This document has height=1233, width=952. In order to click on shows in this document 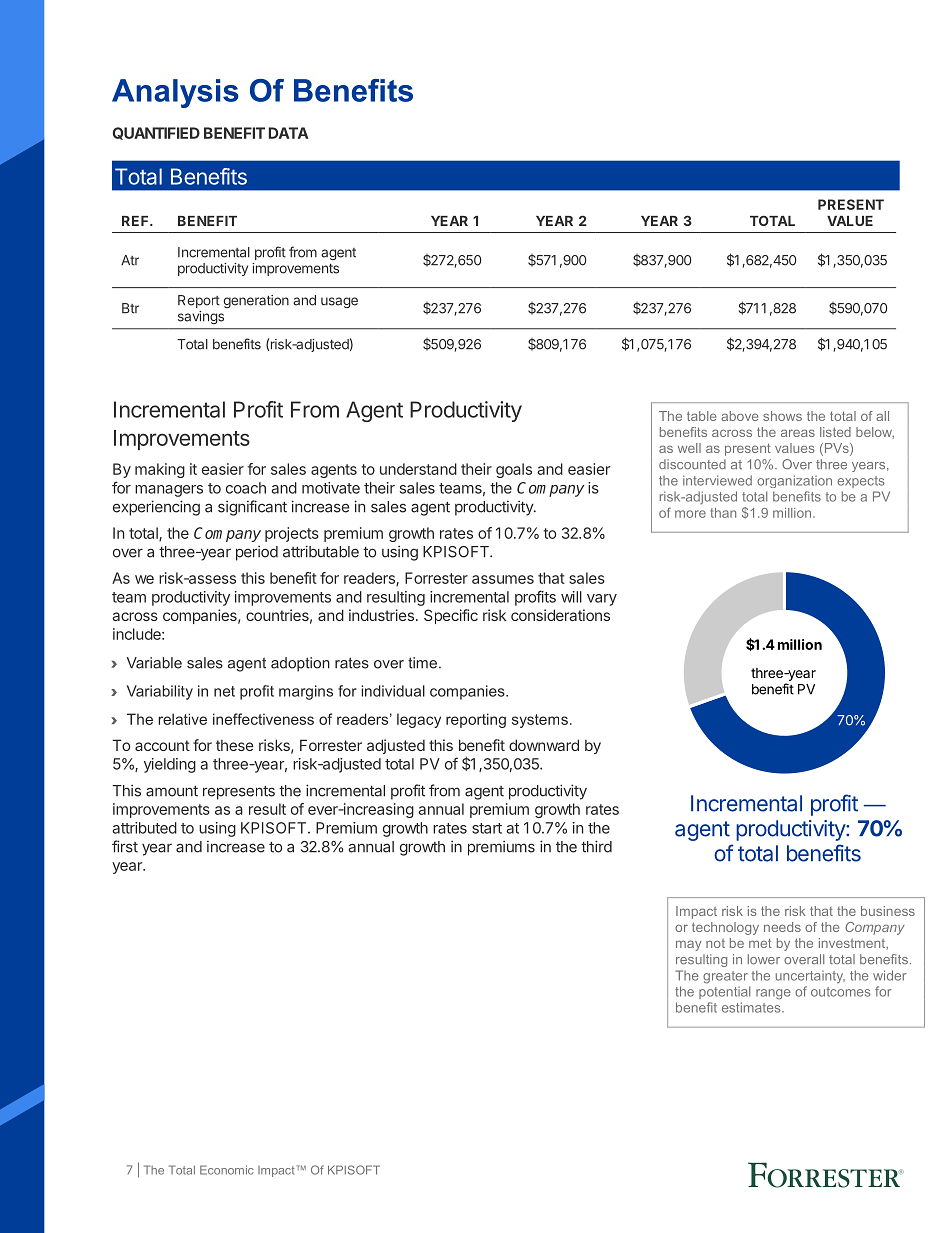, I will do `click(782, 416)`.
